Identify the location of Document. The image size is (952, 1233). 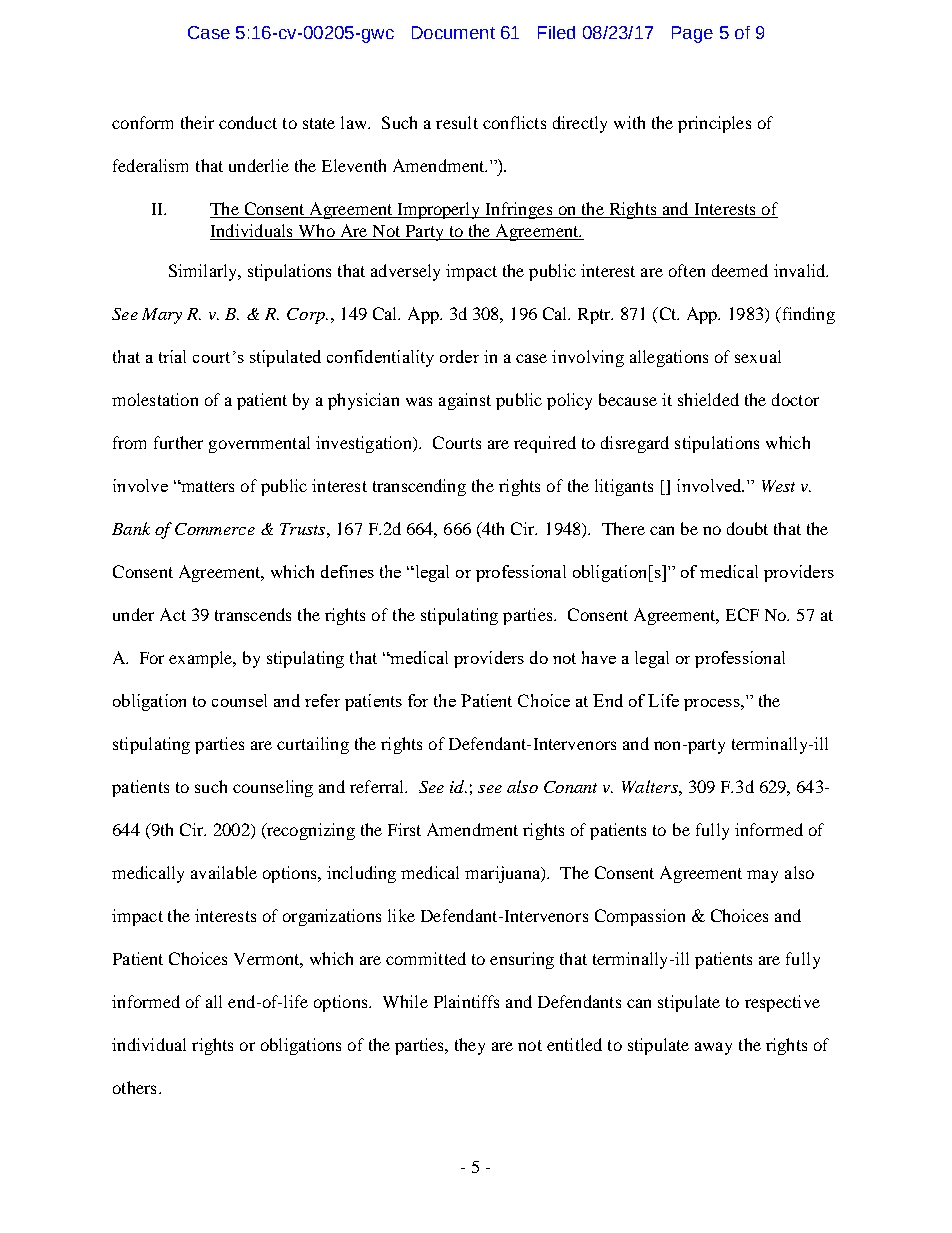
(453, 32).
